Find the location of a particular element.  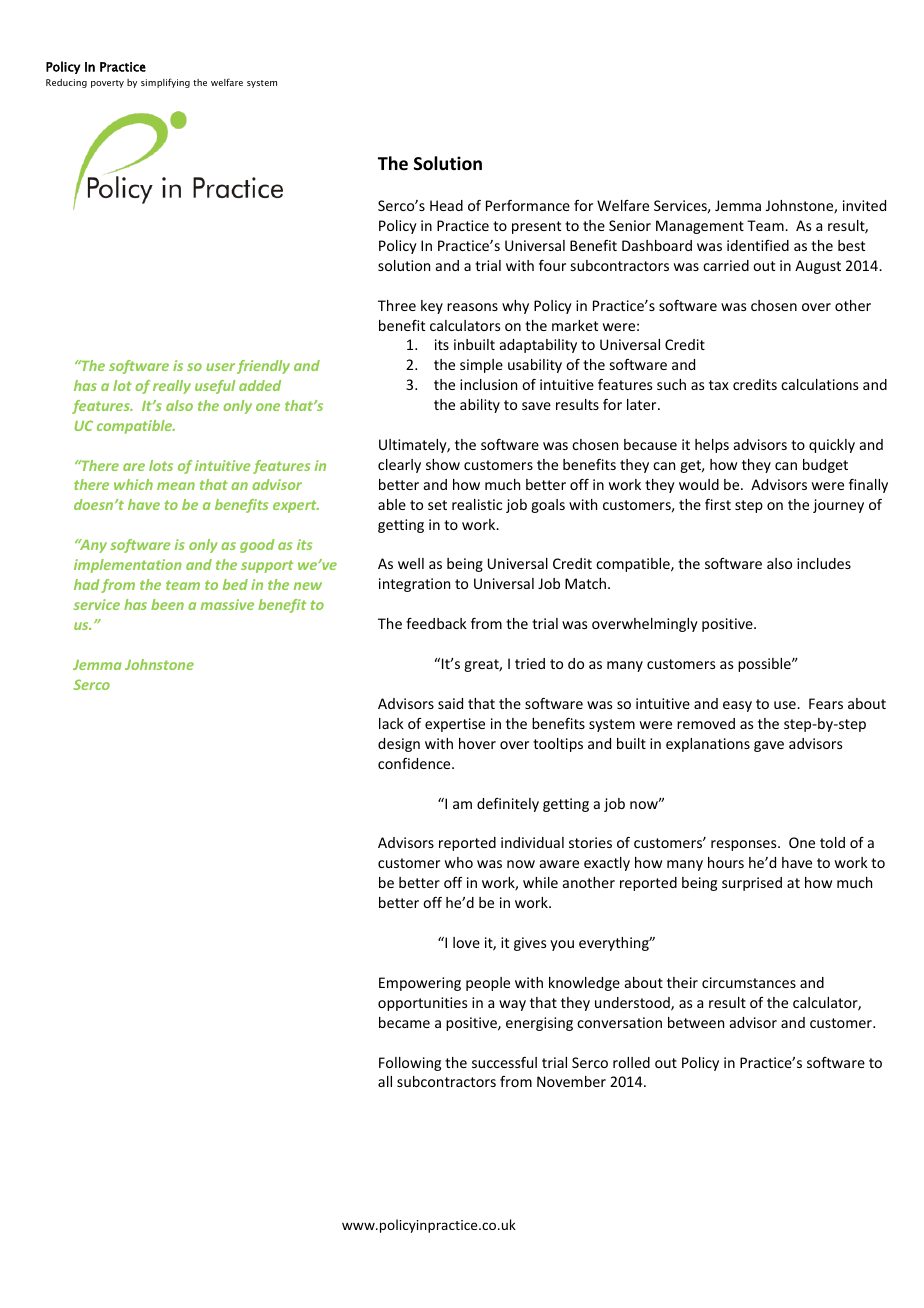

responses is located at coordinates (745, 845).
